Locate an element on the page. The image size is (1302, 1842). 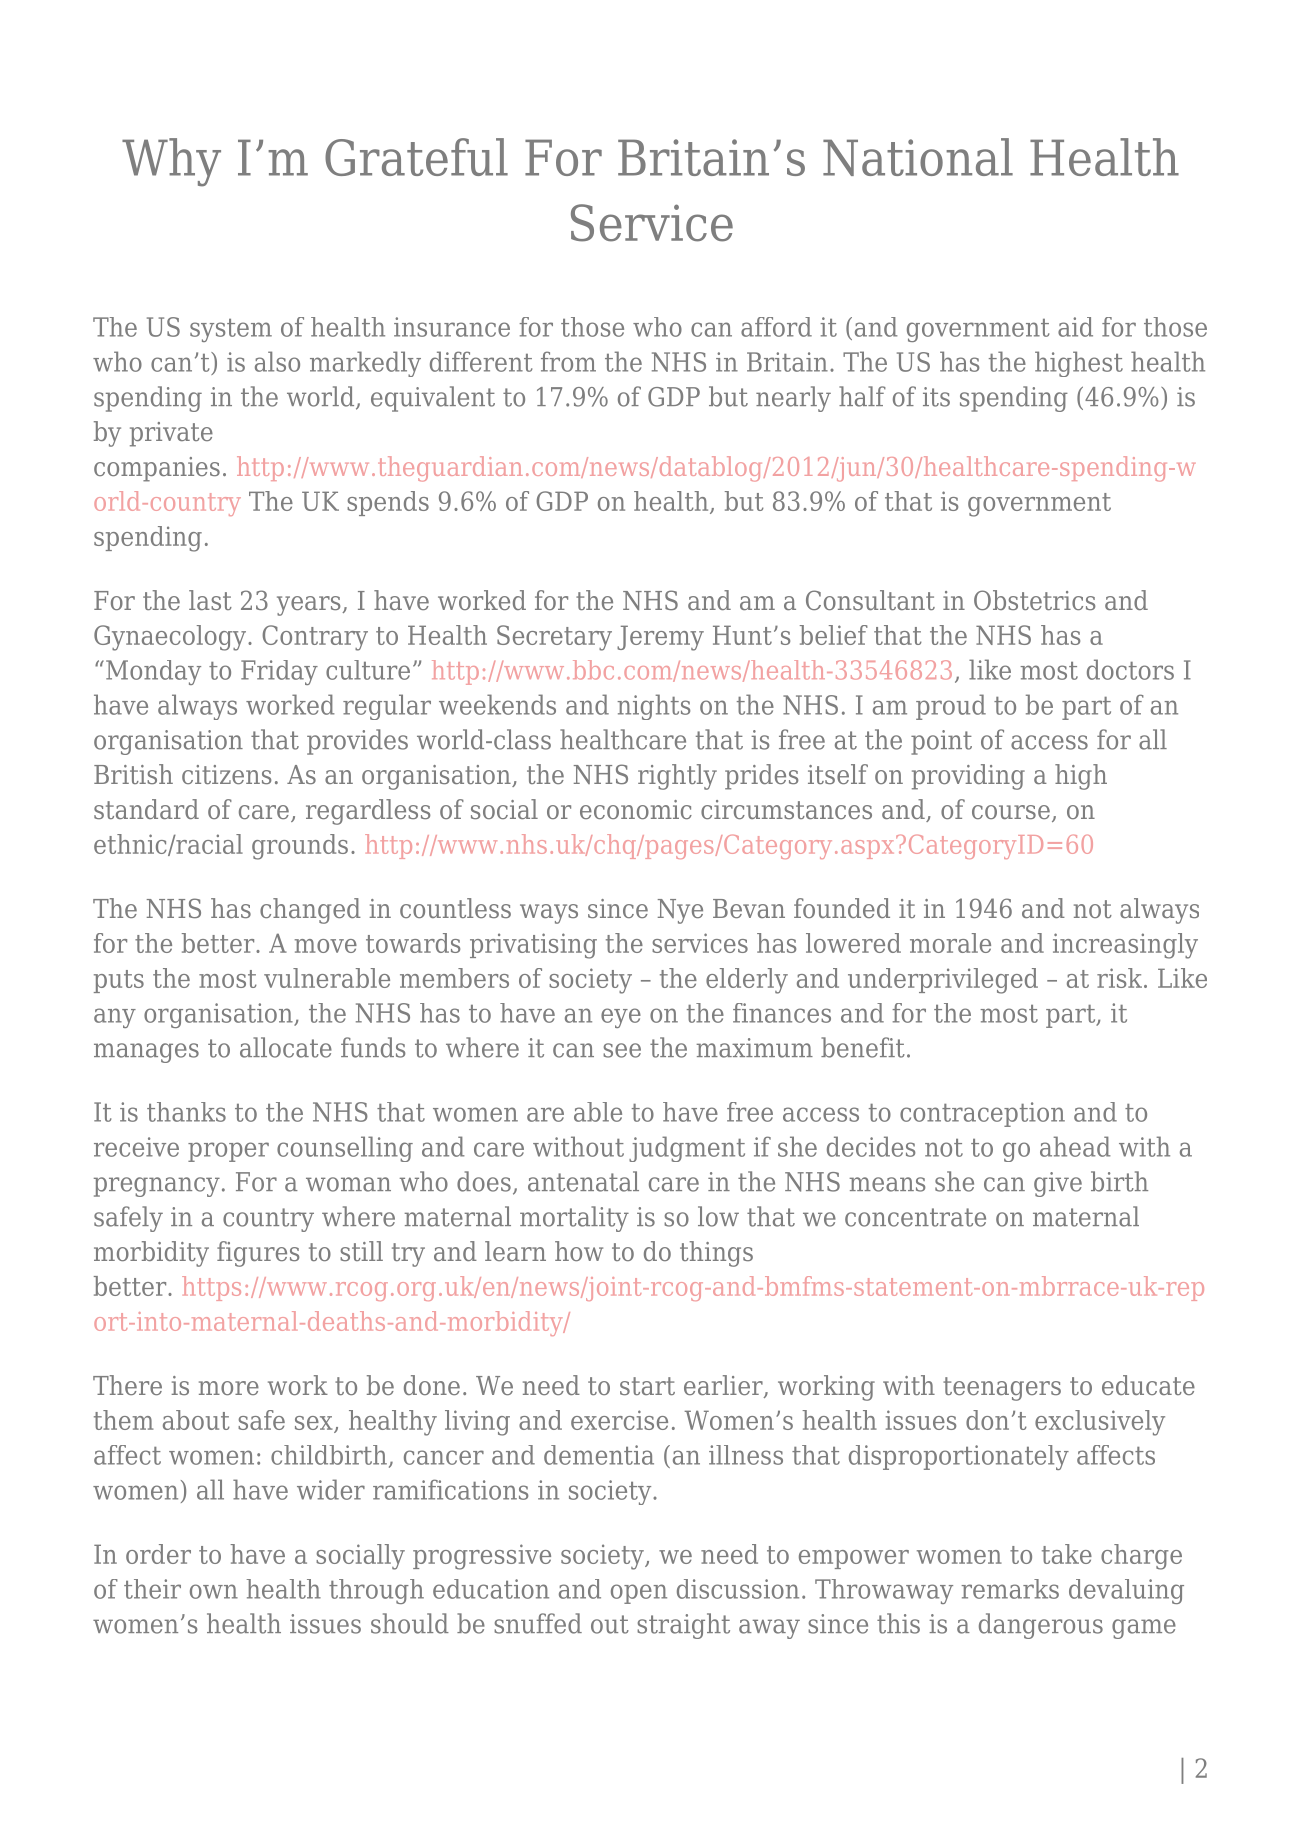
open is located at coordinates (639, 1594).
